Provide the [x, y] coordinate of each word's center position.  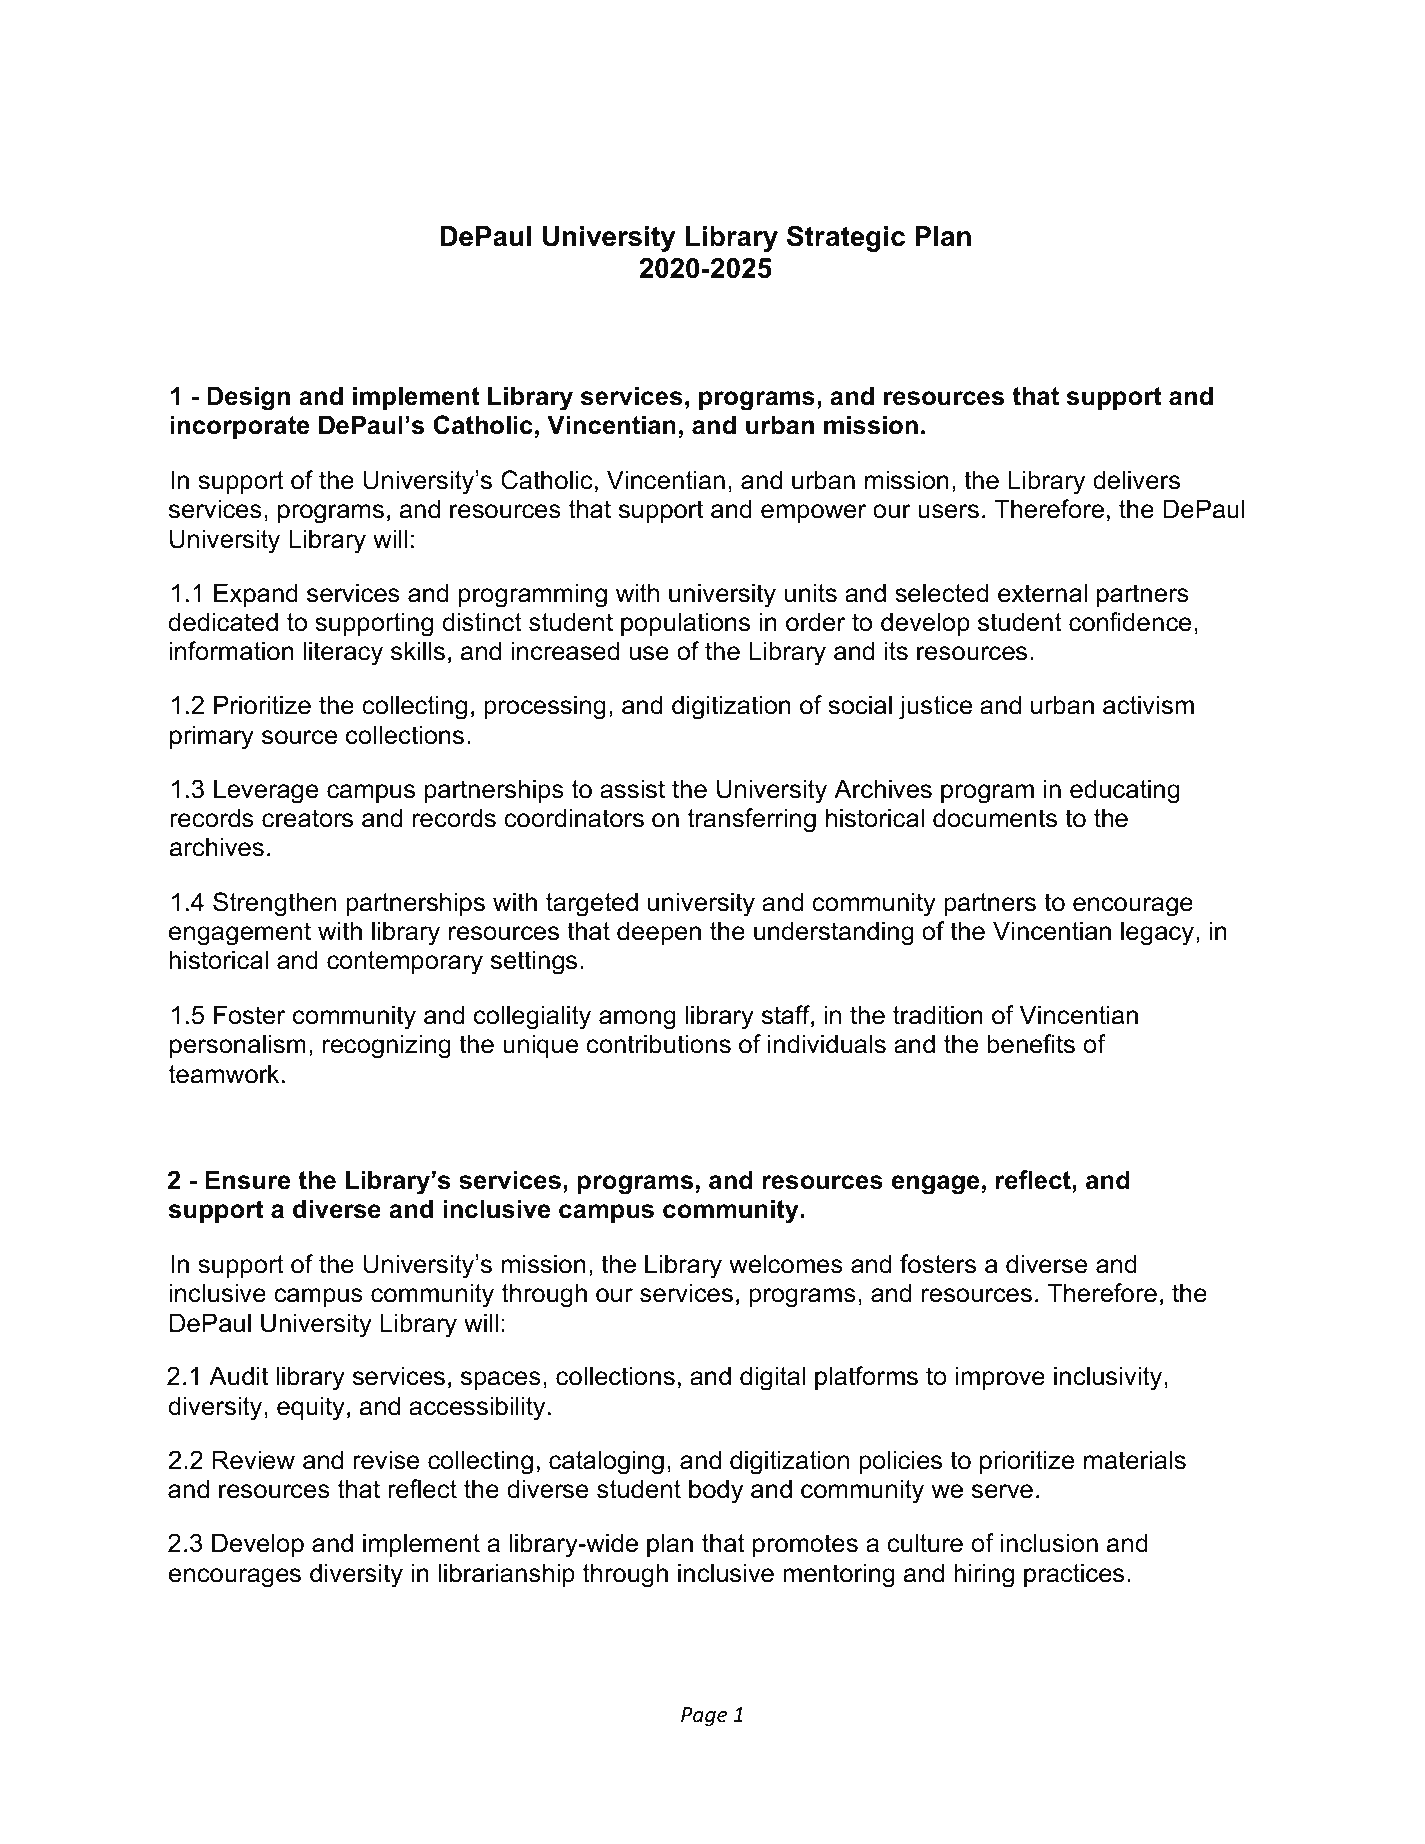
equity [311, 1408]
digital [772, 1378]
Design [248, 398]
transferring [752, 820]
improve [1000, 1378]
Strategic [846, 238]
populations [685, 624]
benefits [1031, 1044]
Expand [256, 595]
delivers [1136, 480]
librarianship [507, 1575]
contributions [658, 1044]
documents [995, 818]
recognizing [387, 1046]
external [1042, 593]
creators [307, 818]
